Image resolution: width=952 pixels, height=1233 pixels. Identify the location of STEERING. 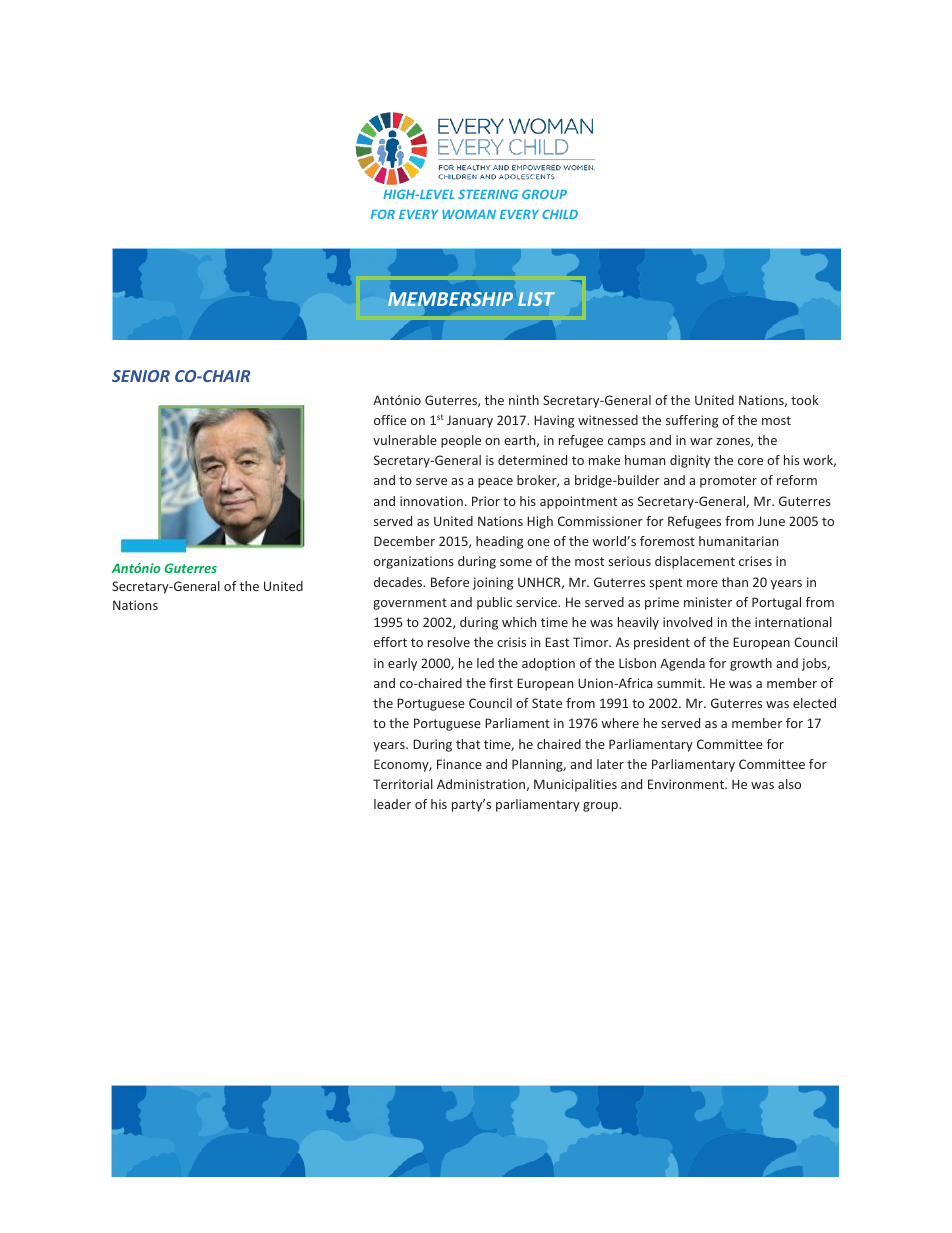
(488, 194).
